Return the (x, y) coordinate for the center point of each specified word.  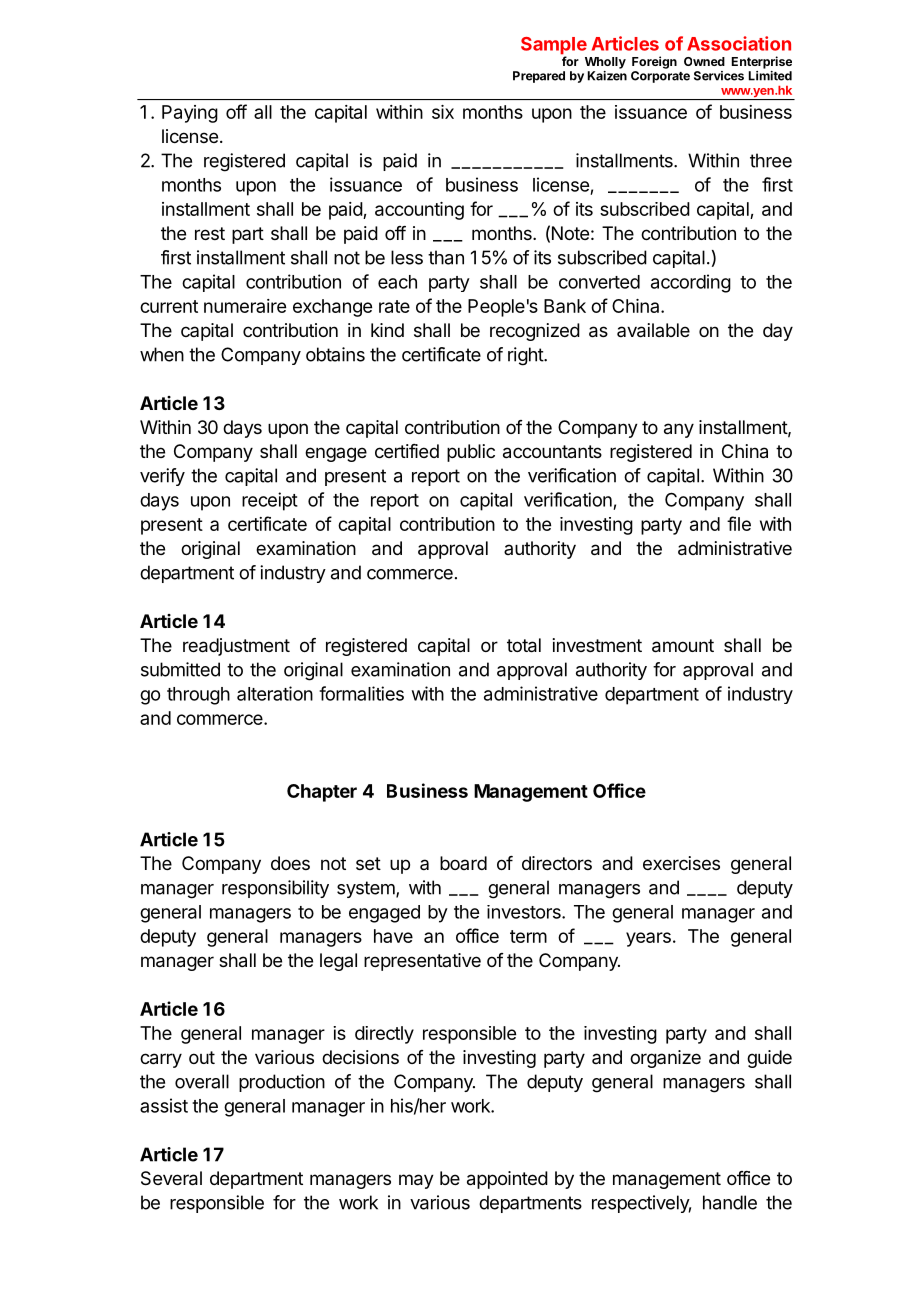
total (524, 645)
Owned (704, 61)
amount (683, 646)
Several (171, 1178)
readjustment (236, 647)
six (443, 112)
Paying (190, 114)
